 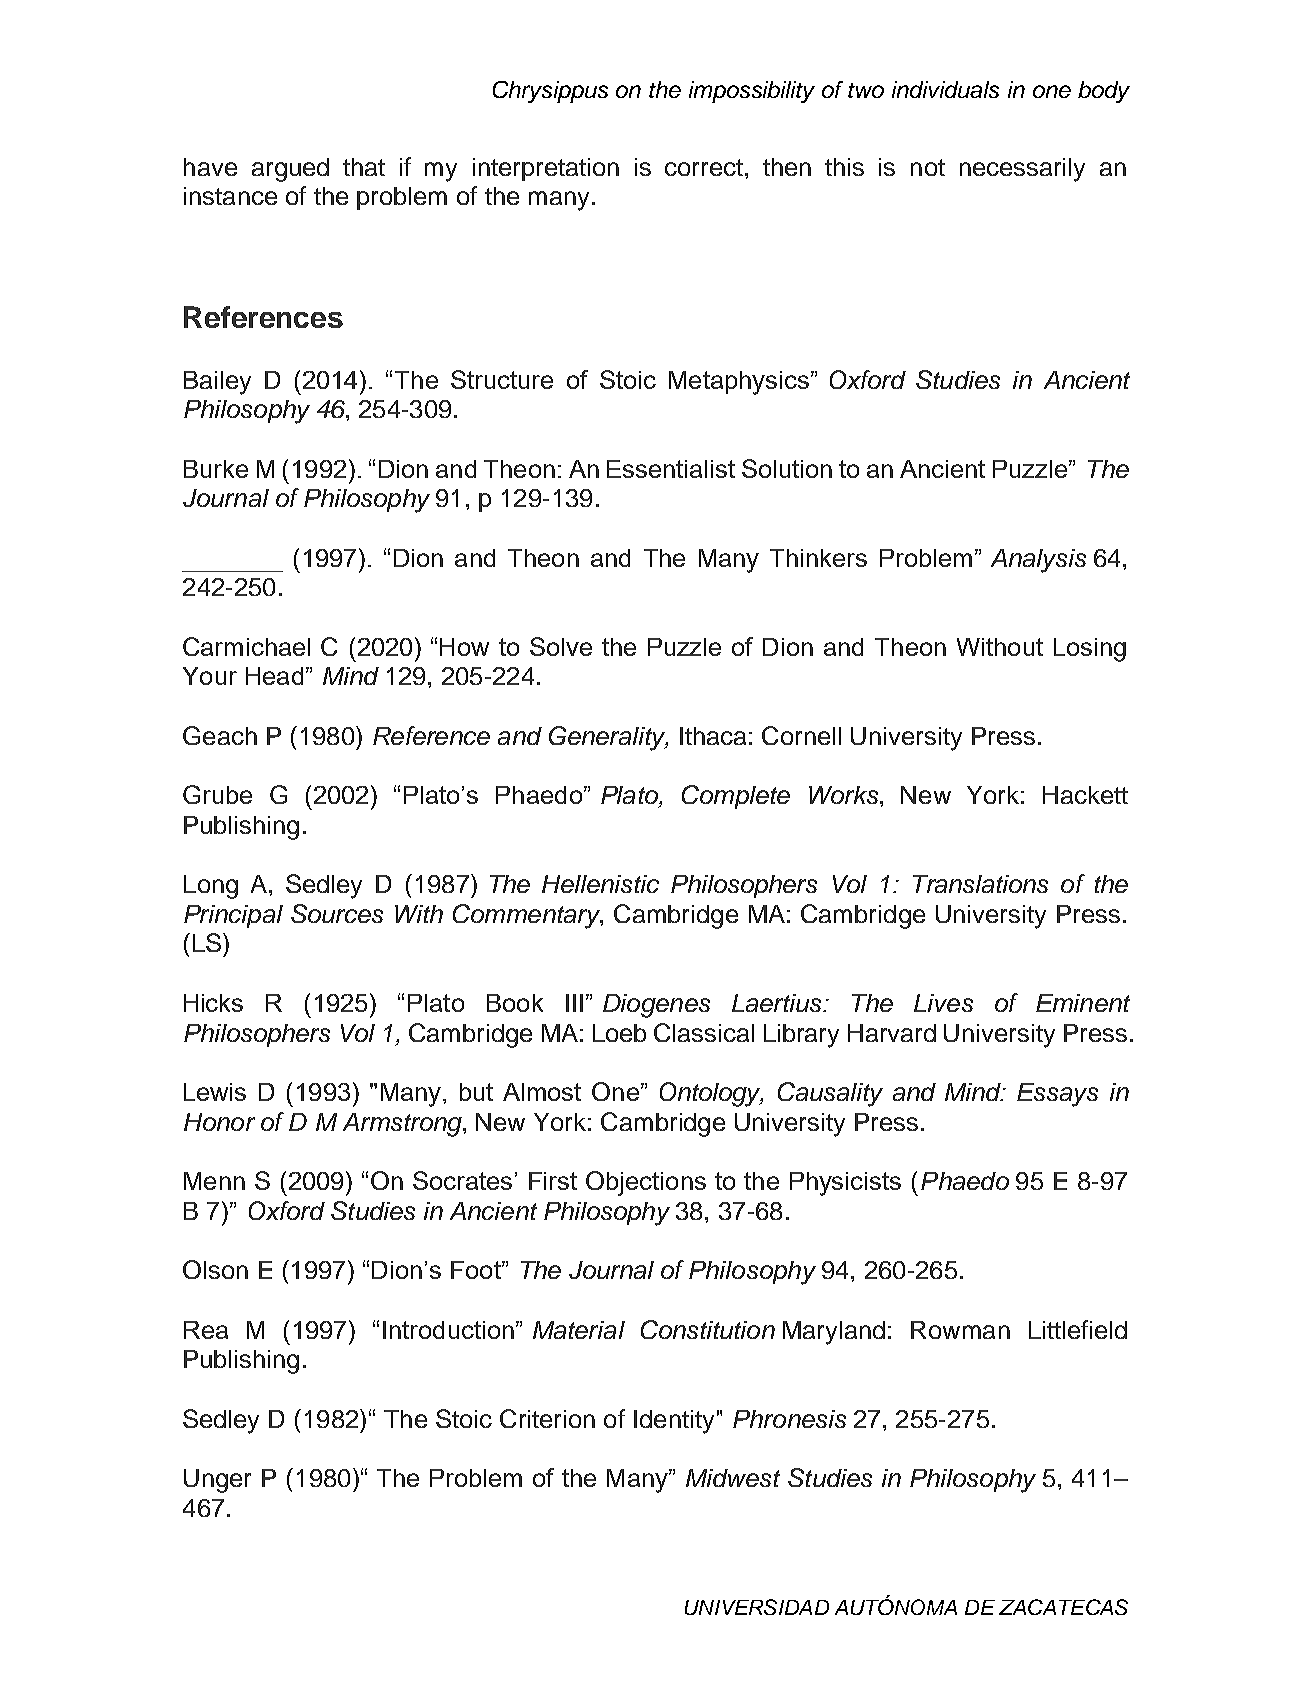 I want to click on Sources, so click(x=337, y=913).
